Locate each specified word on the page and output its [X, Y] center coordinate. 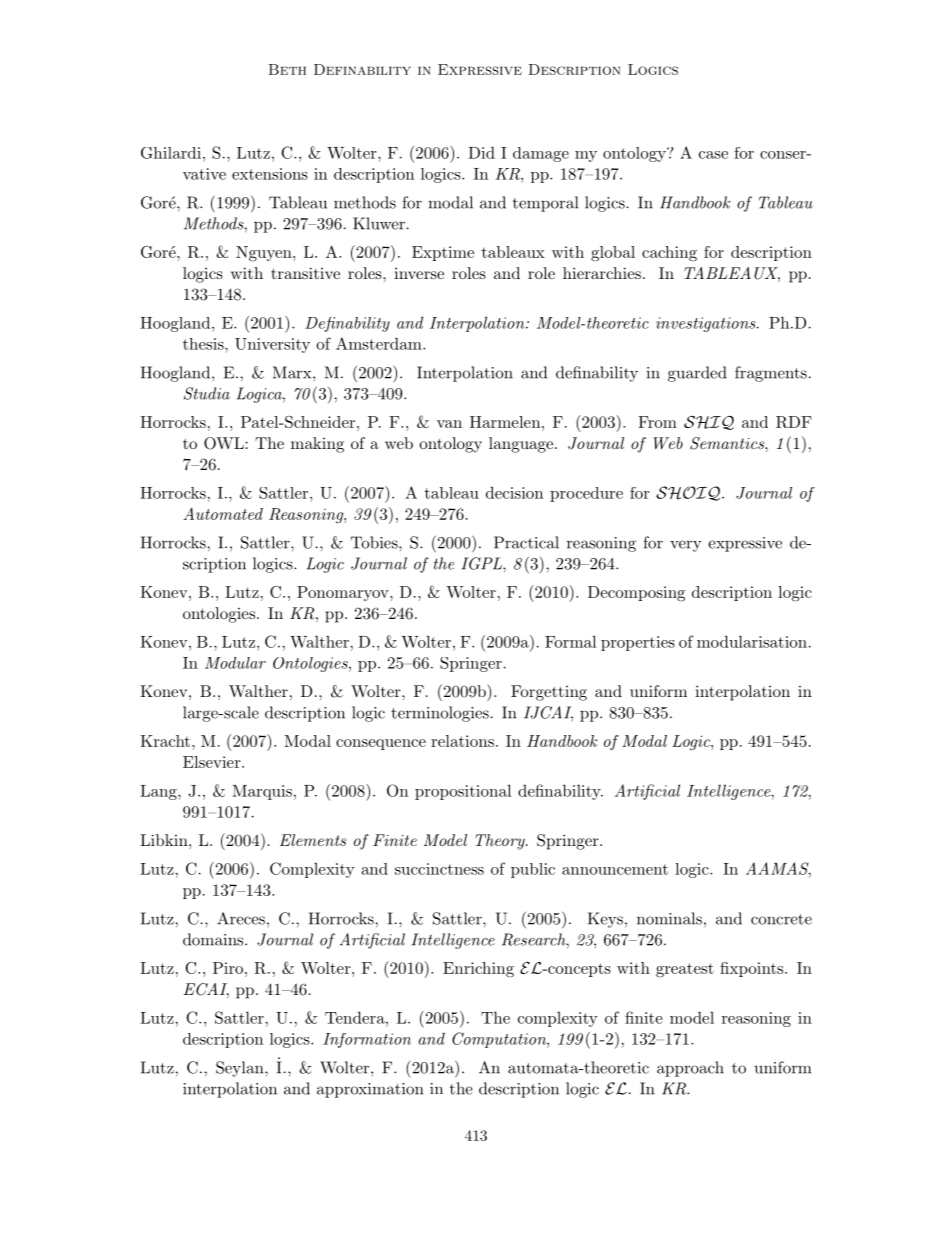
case [713, 155]
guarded [697, 374]
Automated [223, 514]
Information [367, 1040]
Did [481, 152]
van [449, 424]
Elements [313, 840]
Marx [293, 372]
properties [638, 643]
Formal [570, 641]
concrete [781, 919]
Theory [501, 842]
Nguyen [265, 254]
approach [690, 1069]
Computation [500, 1040]
